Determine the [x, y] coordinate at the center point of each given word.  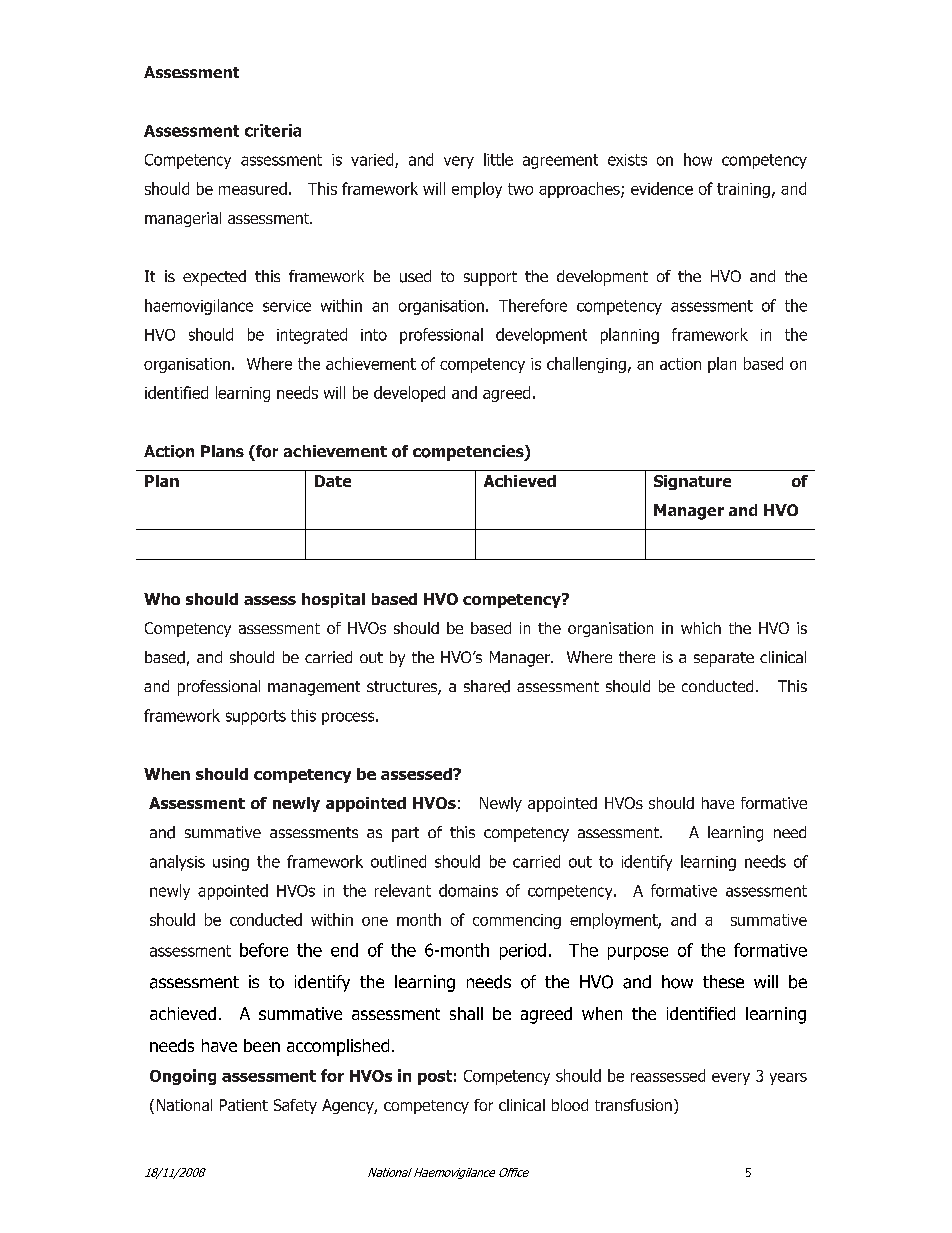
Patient [244, 1105]
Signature [692, 482]
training [743, 190]
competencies [469, 453]
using [231, 863]
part [405, 834]
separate [724, 659]
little [498, 159]
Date [333, 481]
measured [253, 188]
